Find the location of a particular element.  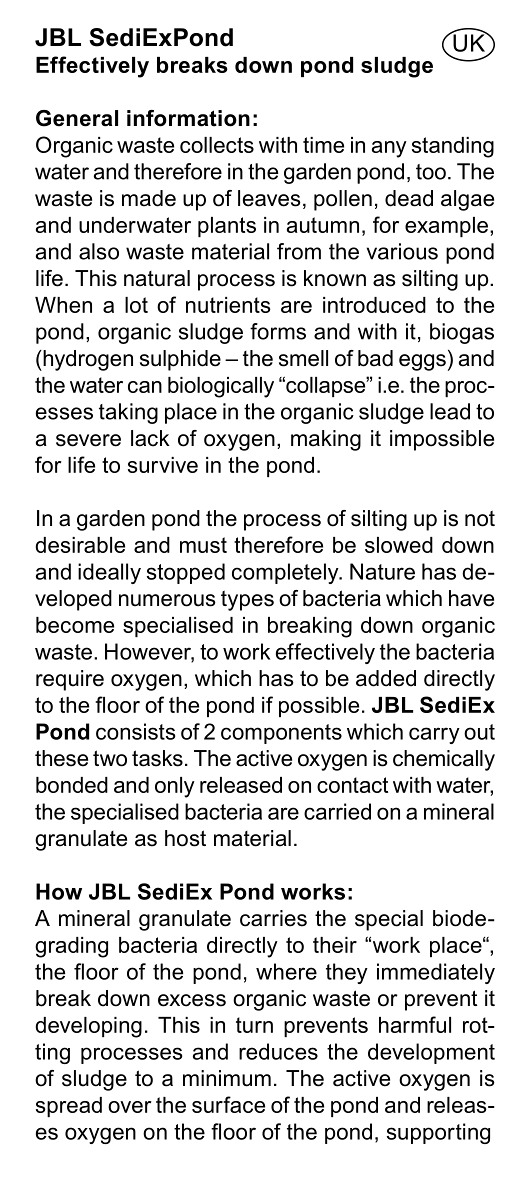

immediately is located at coordinates (436, 973).
